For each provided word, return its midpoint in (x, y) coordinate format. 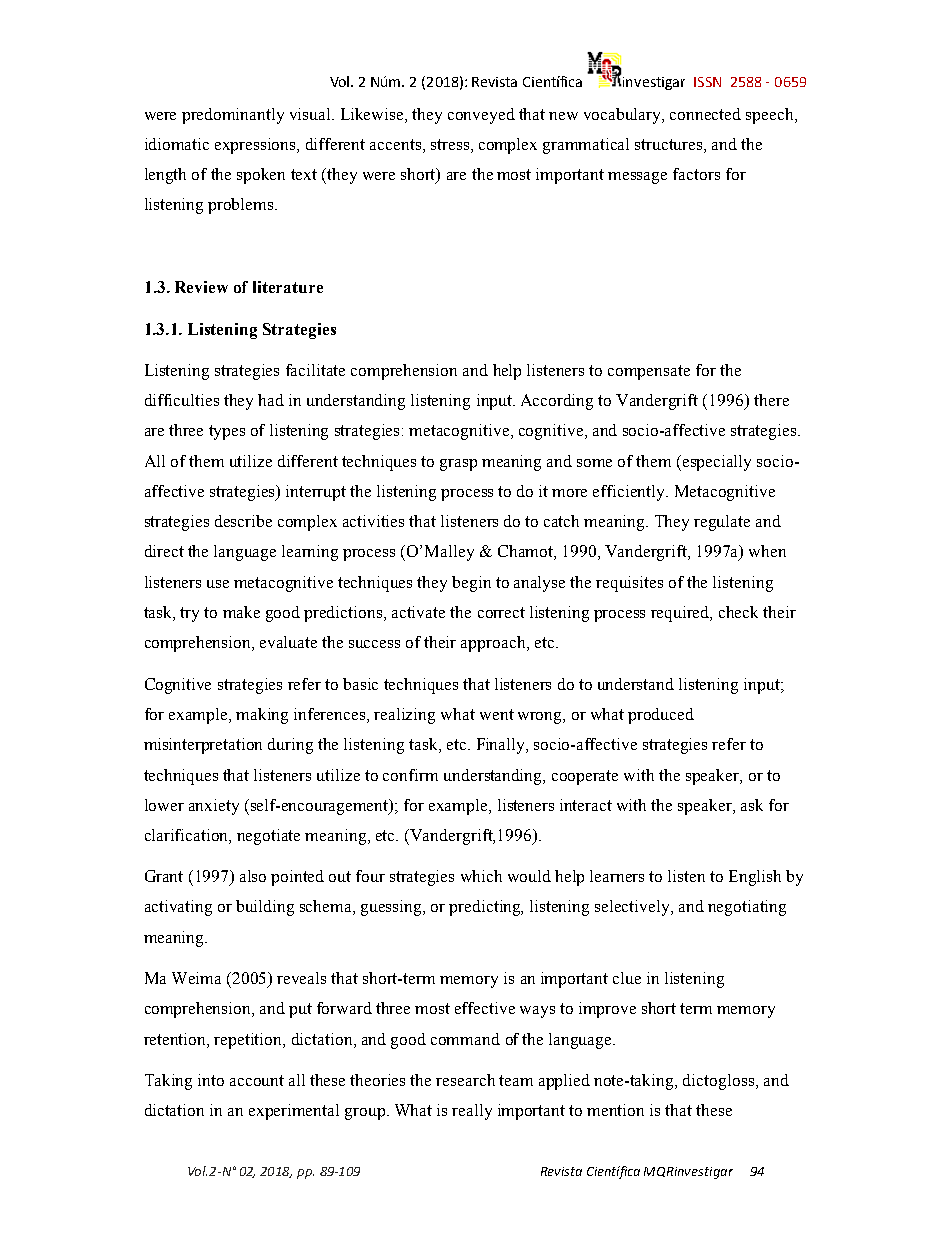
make (241, 612)
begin (471, 584)
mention (615, 1110)
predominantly (233, 116)
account (257, 1080)
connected (705, 114)
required (681, 614)
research (465, 1080)
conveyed (481, 116)
